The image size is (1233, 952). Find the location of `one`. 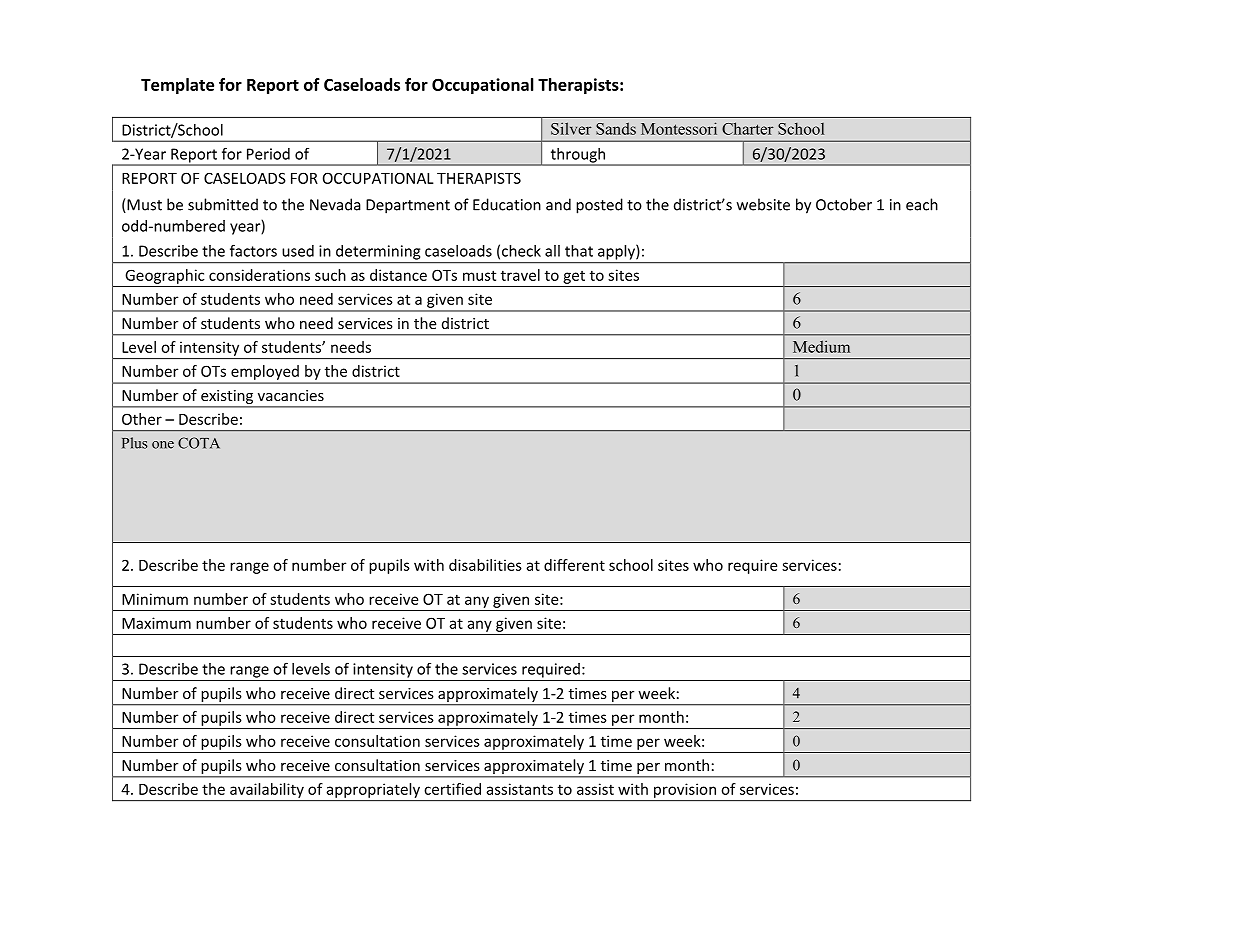

one is located at coordinates (163, 445).
